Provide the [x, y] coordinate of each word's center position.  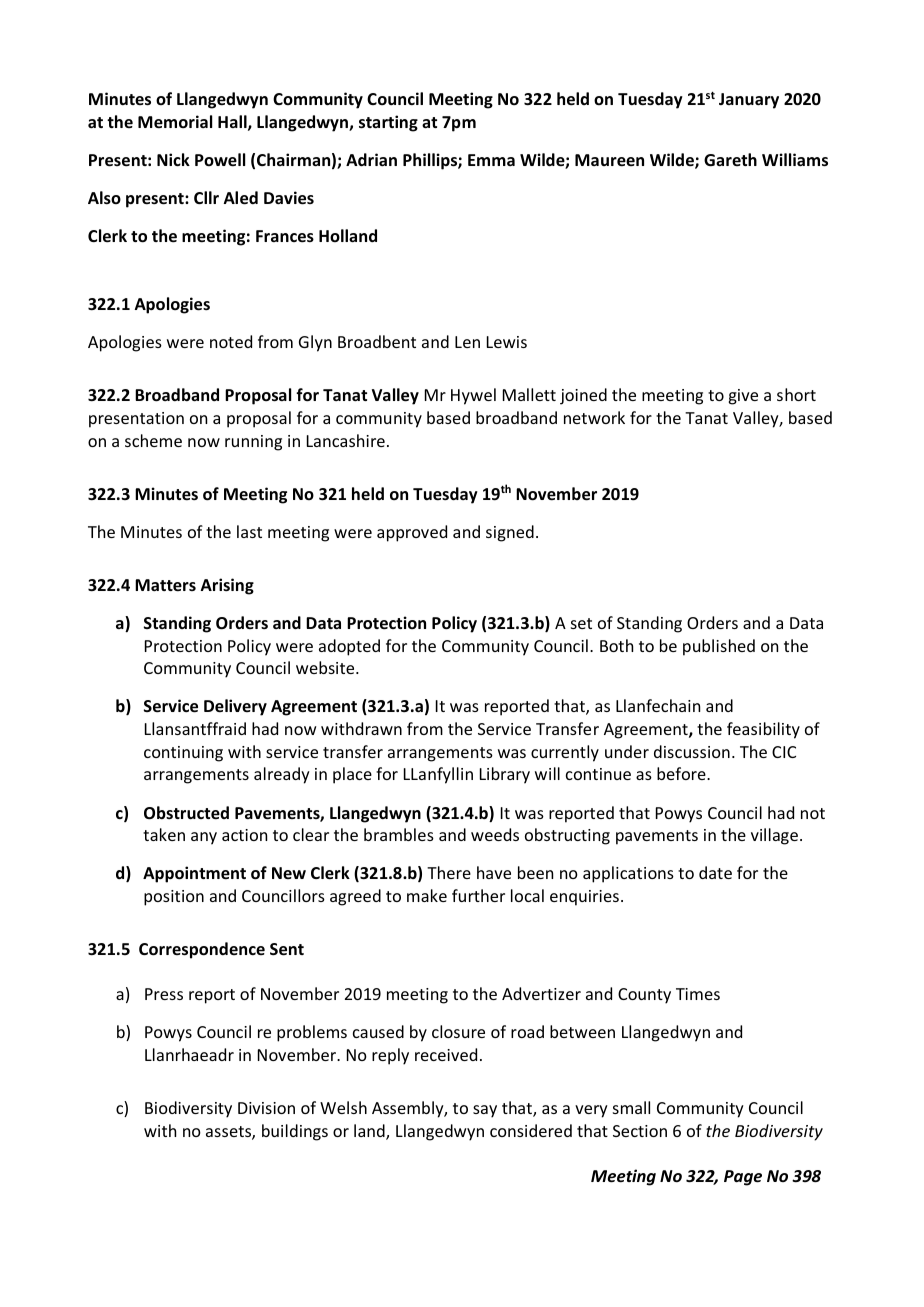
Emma [491, 160]
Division [266, 1108]
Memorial [175, 122]
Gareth [730, 159]
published [719, 647]
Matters [165, 585]
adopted [349, 647]
